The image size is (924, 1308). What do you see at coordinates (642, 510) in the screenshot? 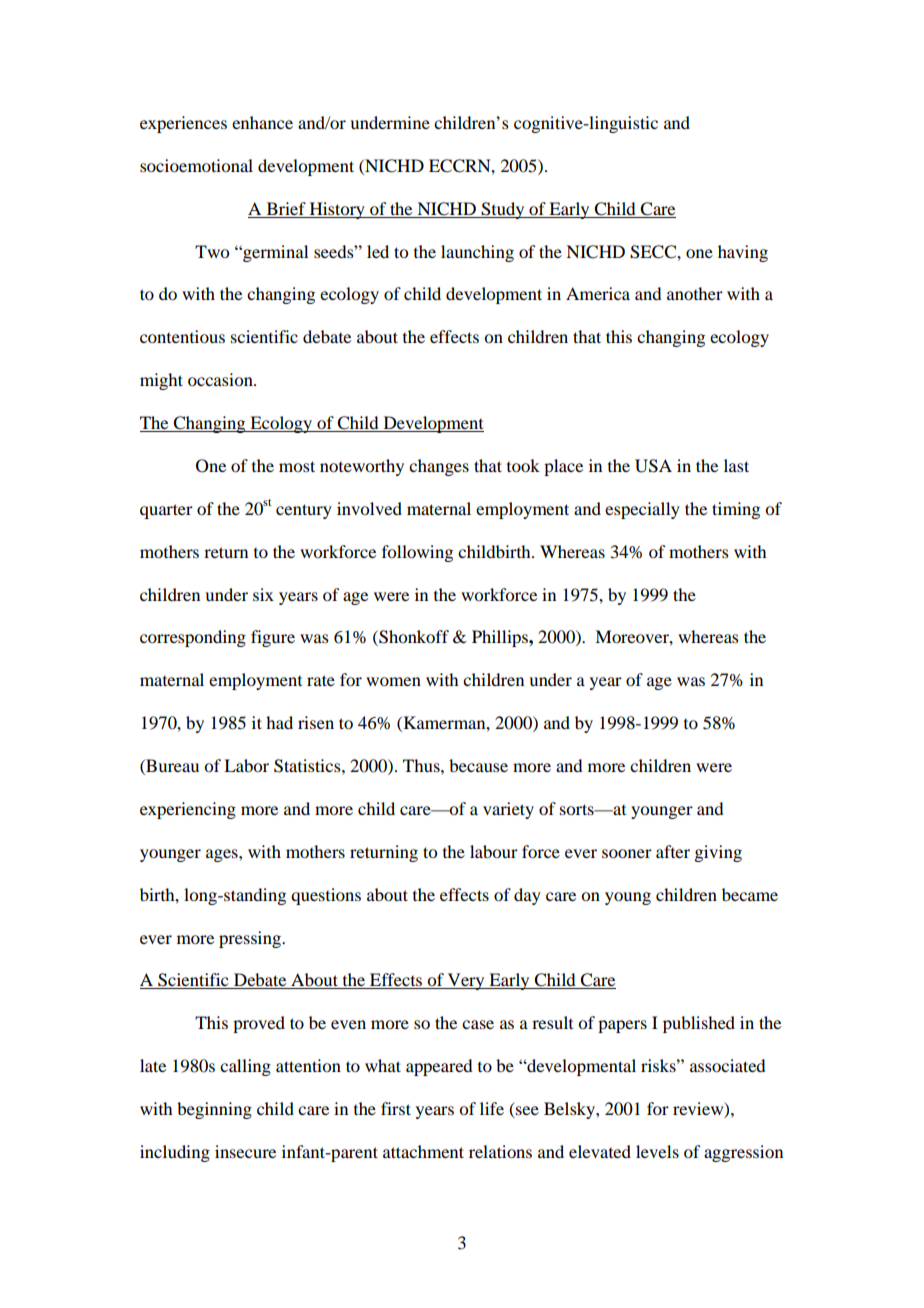
I see `especially` at bounding box center [642, 510].
